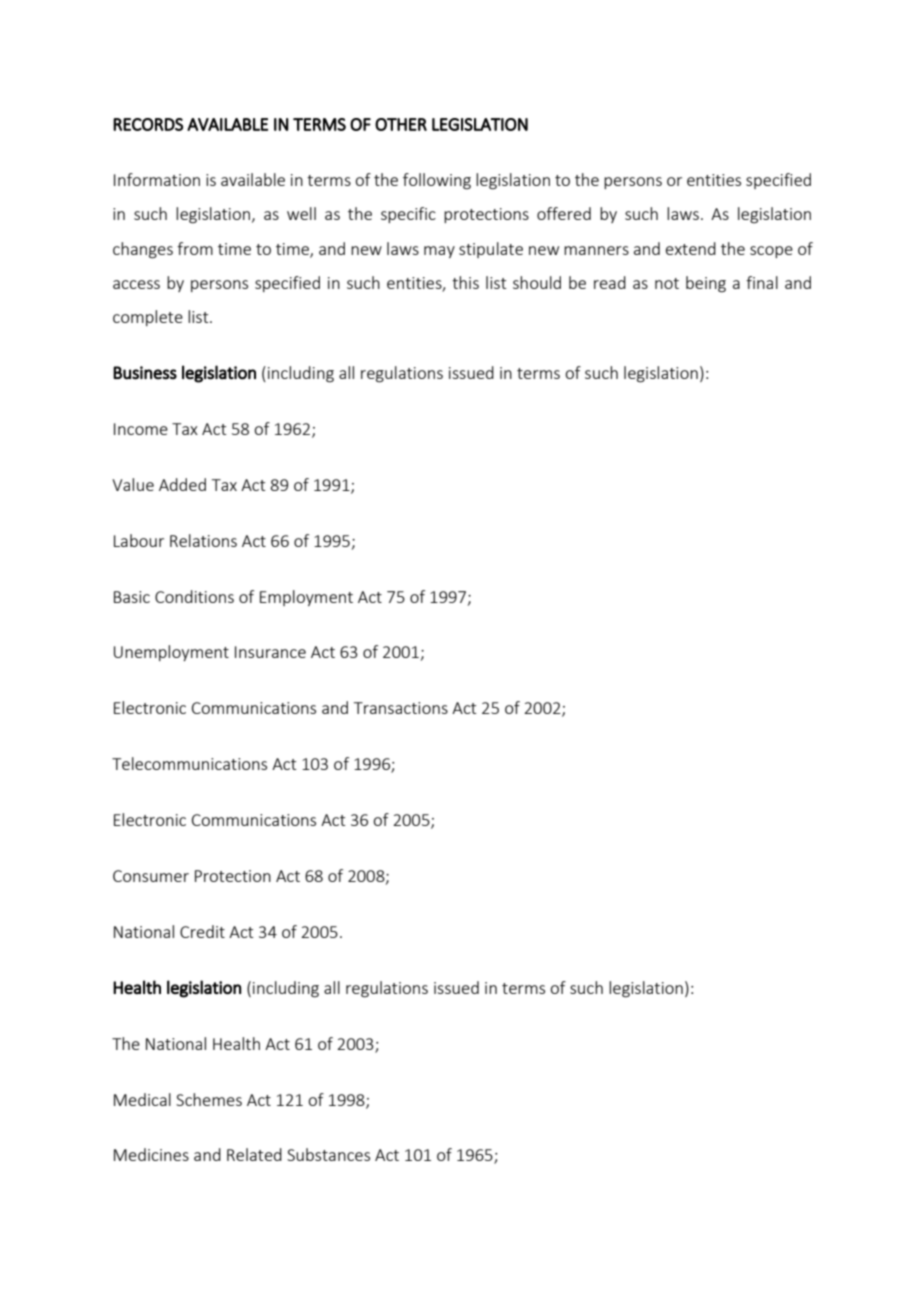  Describe the element at coordinates (157, 179) in the screenshot. I see `Information` at that location.
